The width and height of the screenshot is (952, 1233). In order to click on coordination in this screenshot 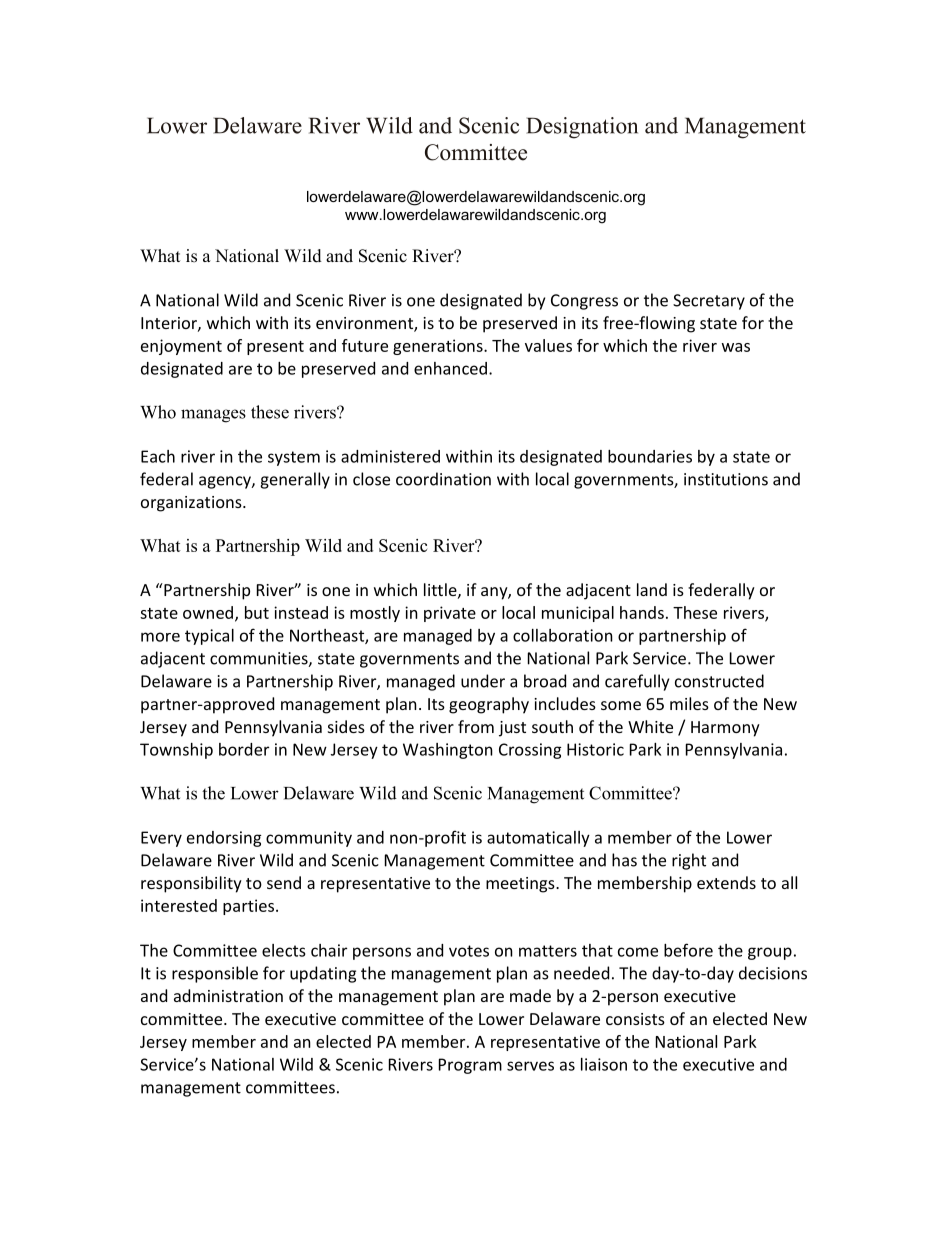, I will do `click(443, 479)`.
